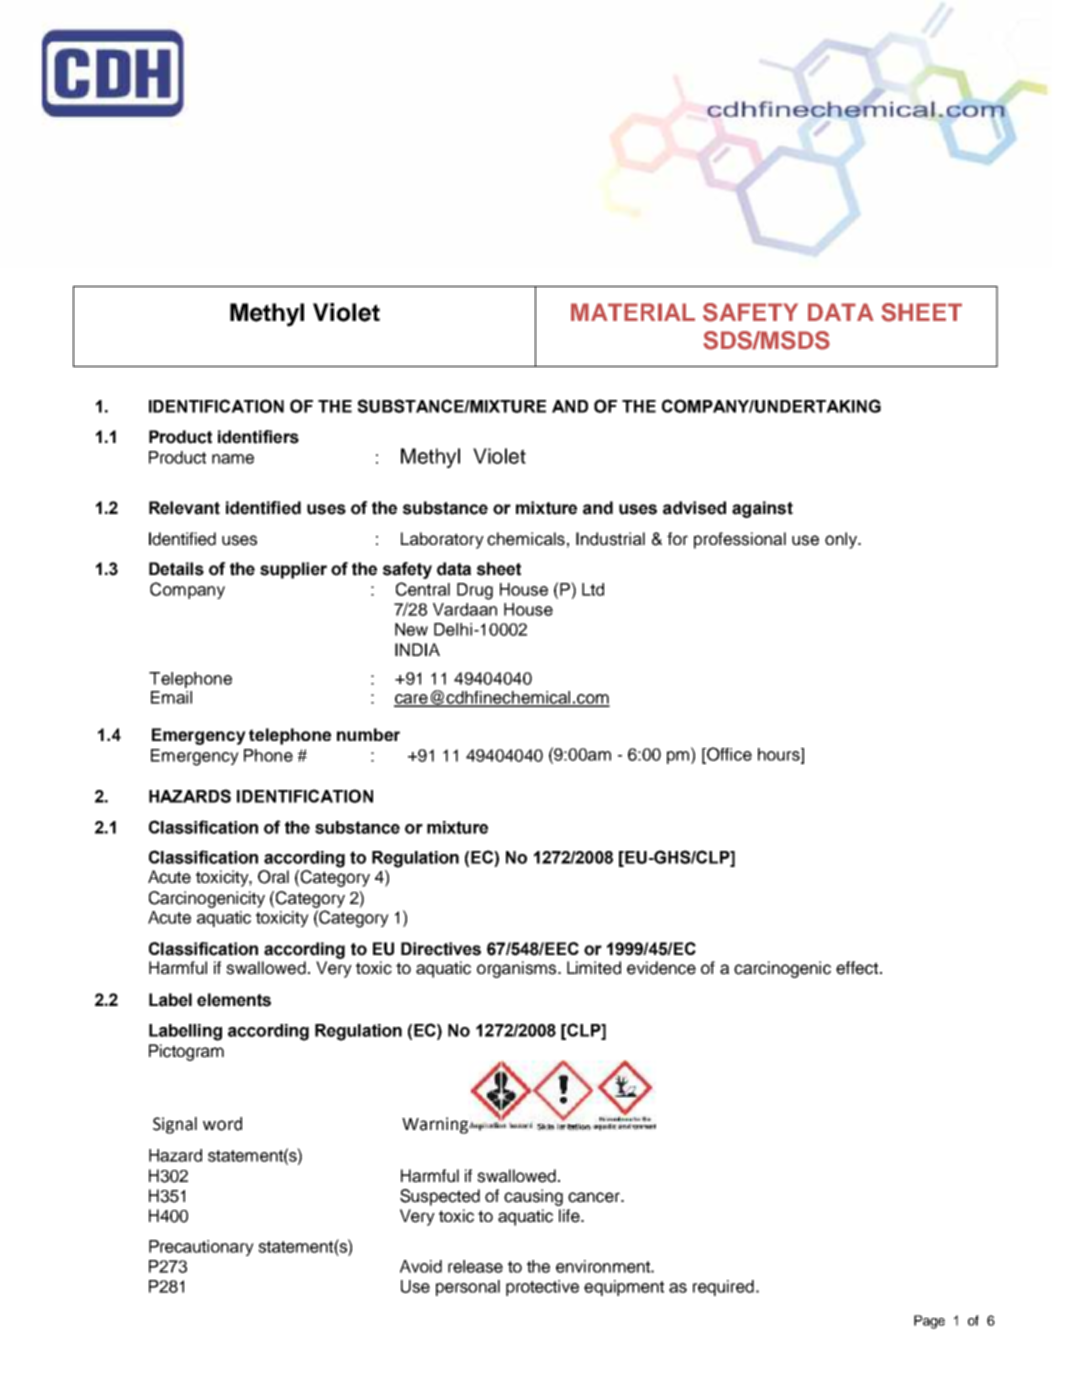 This document has height=1385, width=1071. What do you see at coordinates (201, 1248) in the document?
I see `Precautionary` at bounding box center [201, 1248].
